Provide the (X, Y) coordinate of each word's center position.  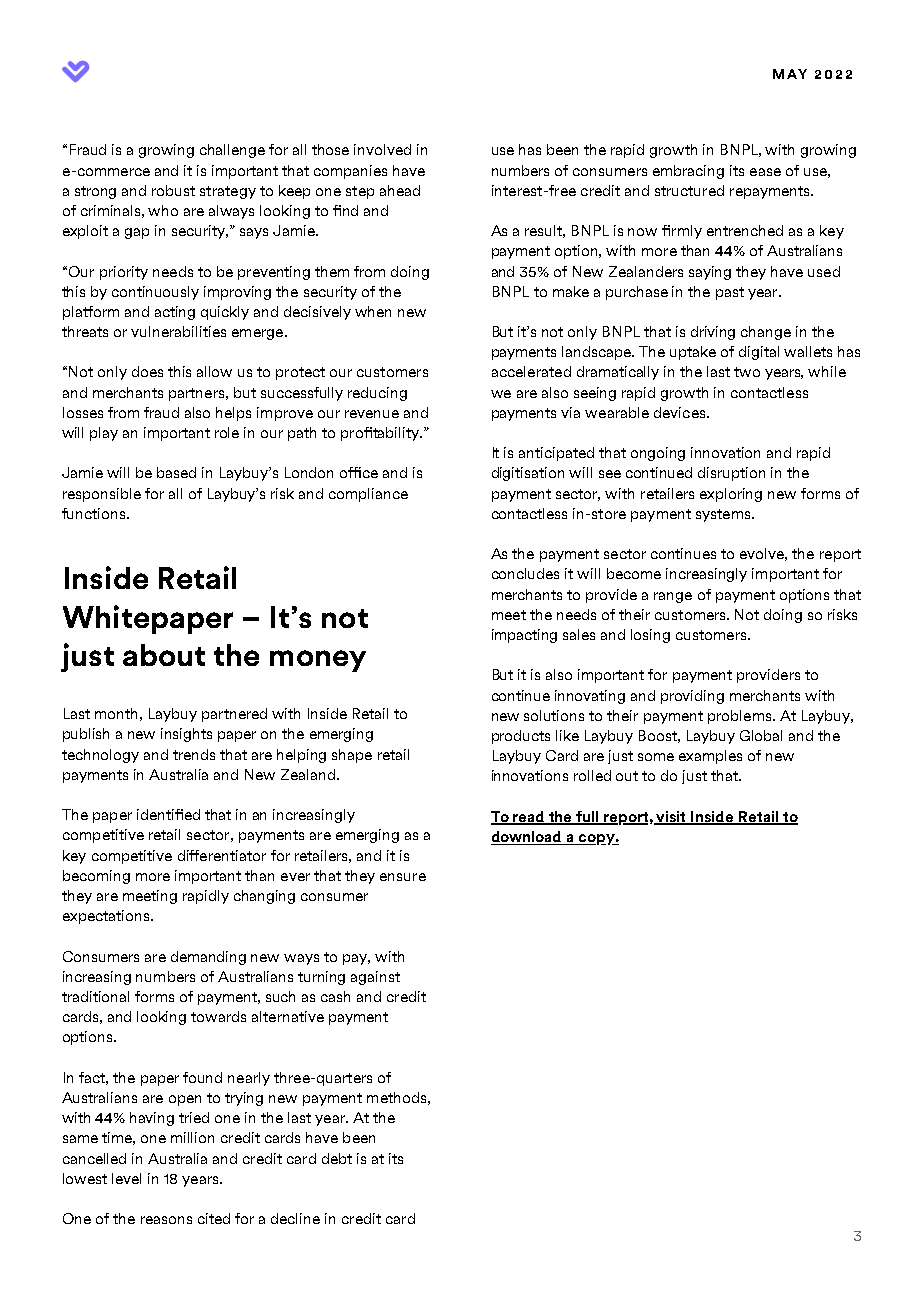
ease (765, 172)
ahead (400, 190)
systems (724, 515)
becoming (96, 877)
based (176, 472)
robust (173, 190)
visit (672, 817)
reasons (166, 1220)
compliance (368, 495)
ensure (403, 877)
